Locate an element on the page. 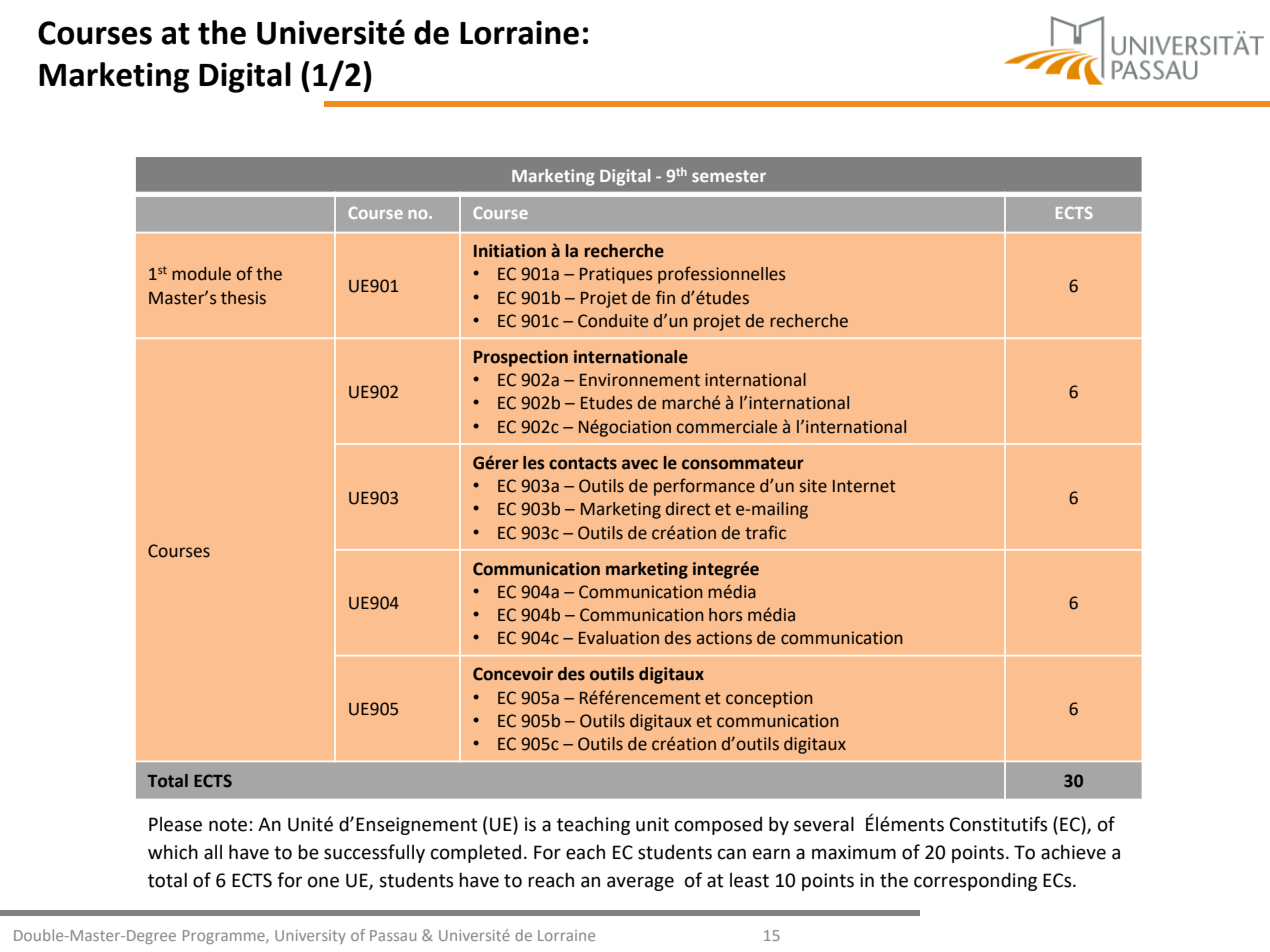 The image size is (1270, 952). average is located at coordinates (640, 883).
